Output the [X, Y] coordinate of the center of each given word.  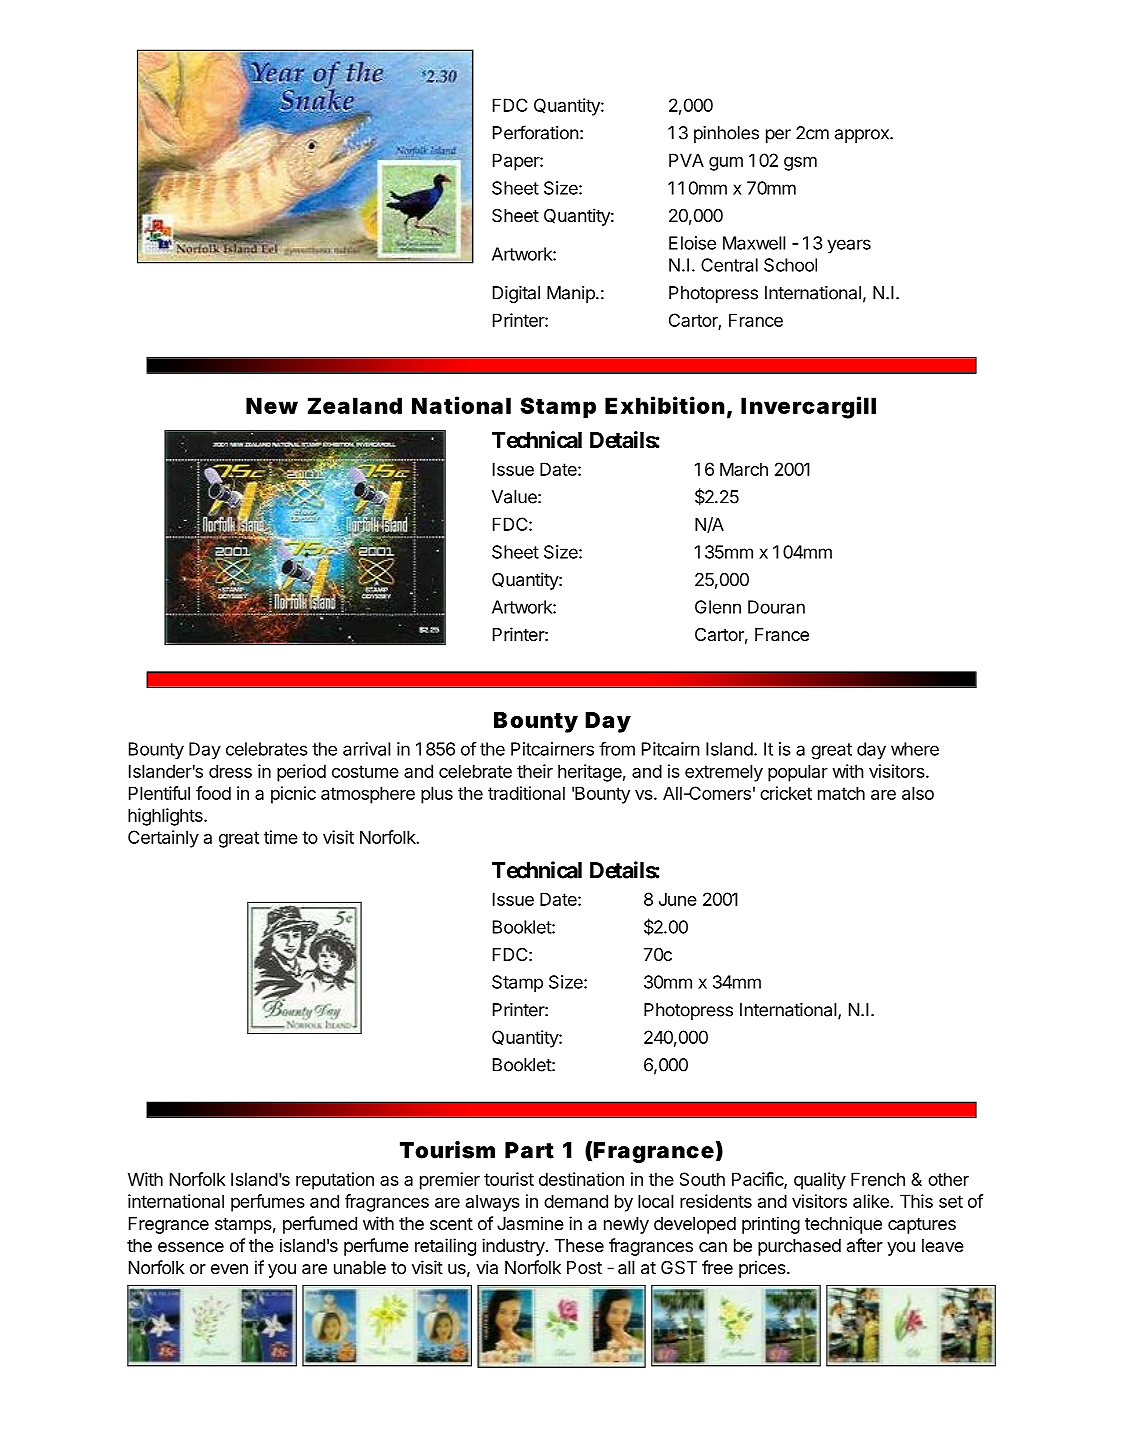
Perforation [536, 132]
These [579, 1245]
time [281, 837]
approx [863, 136]
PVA [686, 160]
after [865, 1245]
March [744, 469]
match [841, 793]
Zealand [355, 405]
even [229, 1269]
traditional [526, 793]
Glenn [718, 607]
